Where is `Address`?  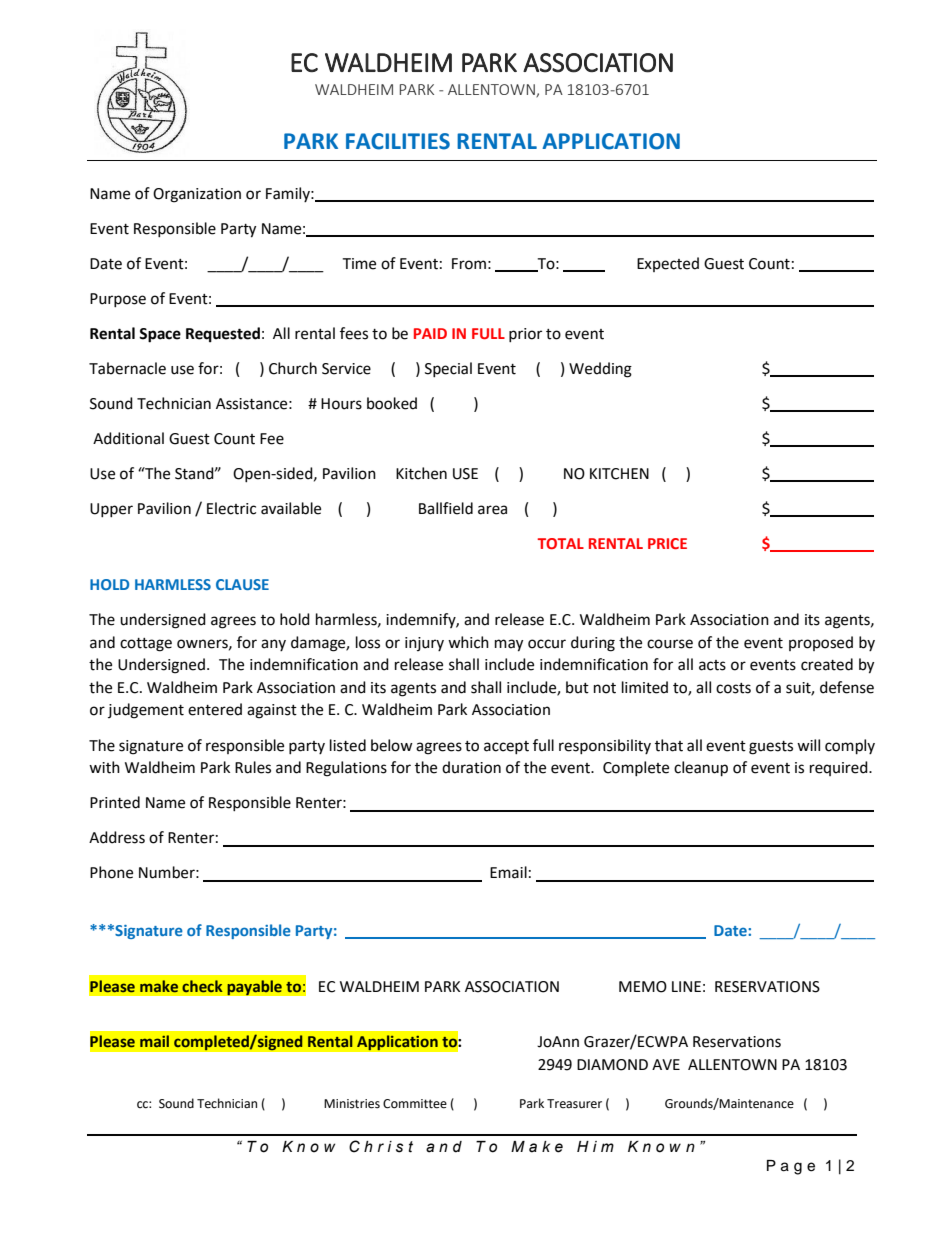
Address is located at coordinates (117, 837).
